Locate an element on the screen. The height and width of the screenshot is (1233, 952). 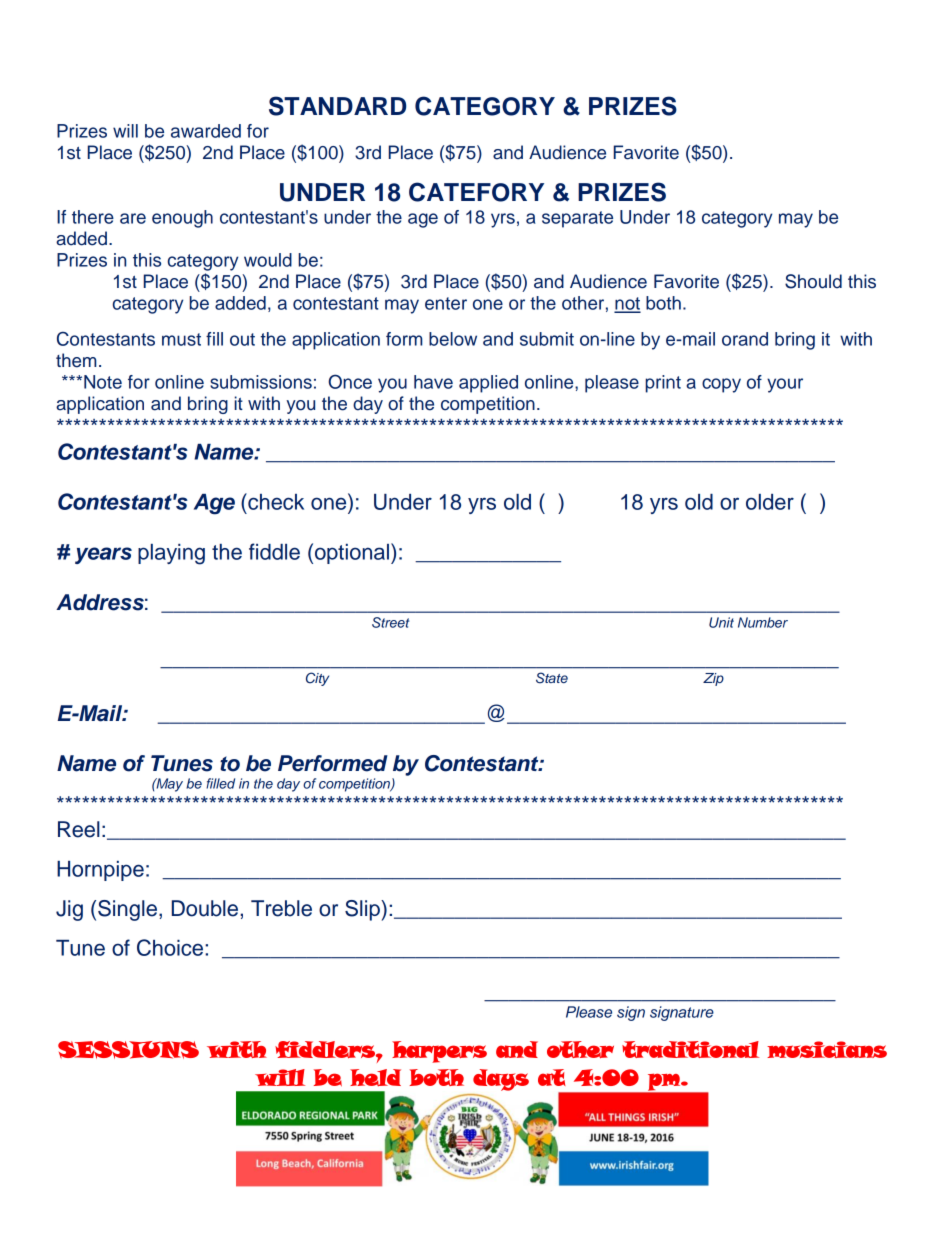
traditional is located at coordinates (690, 1049).
